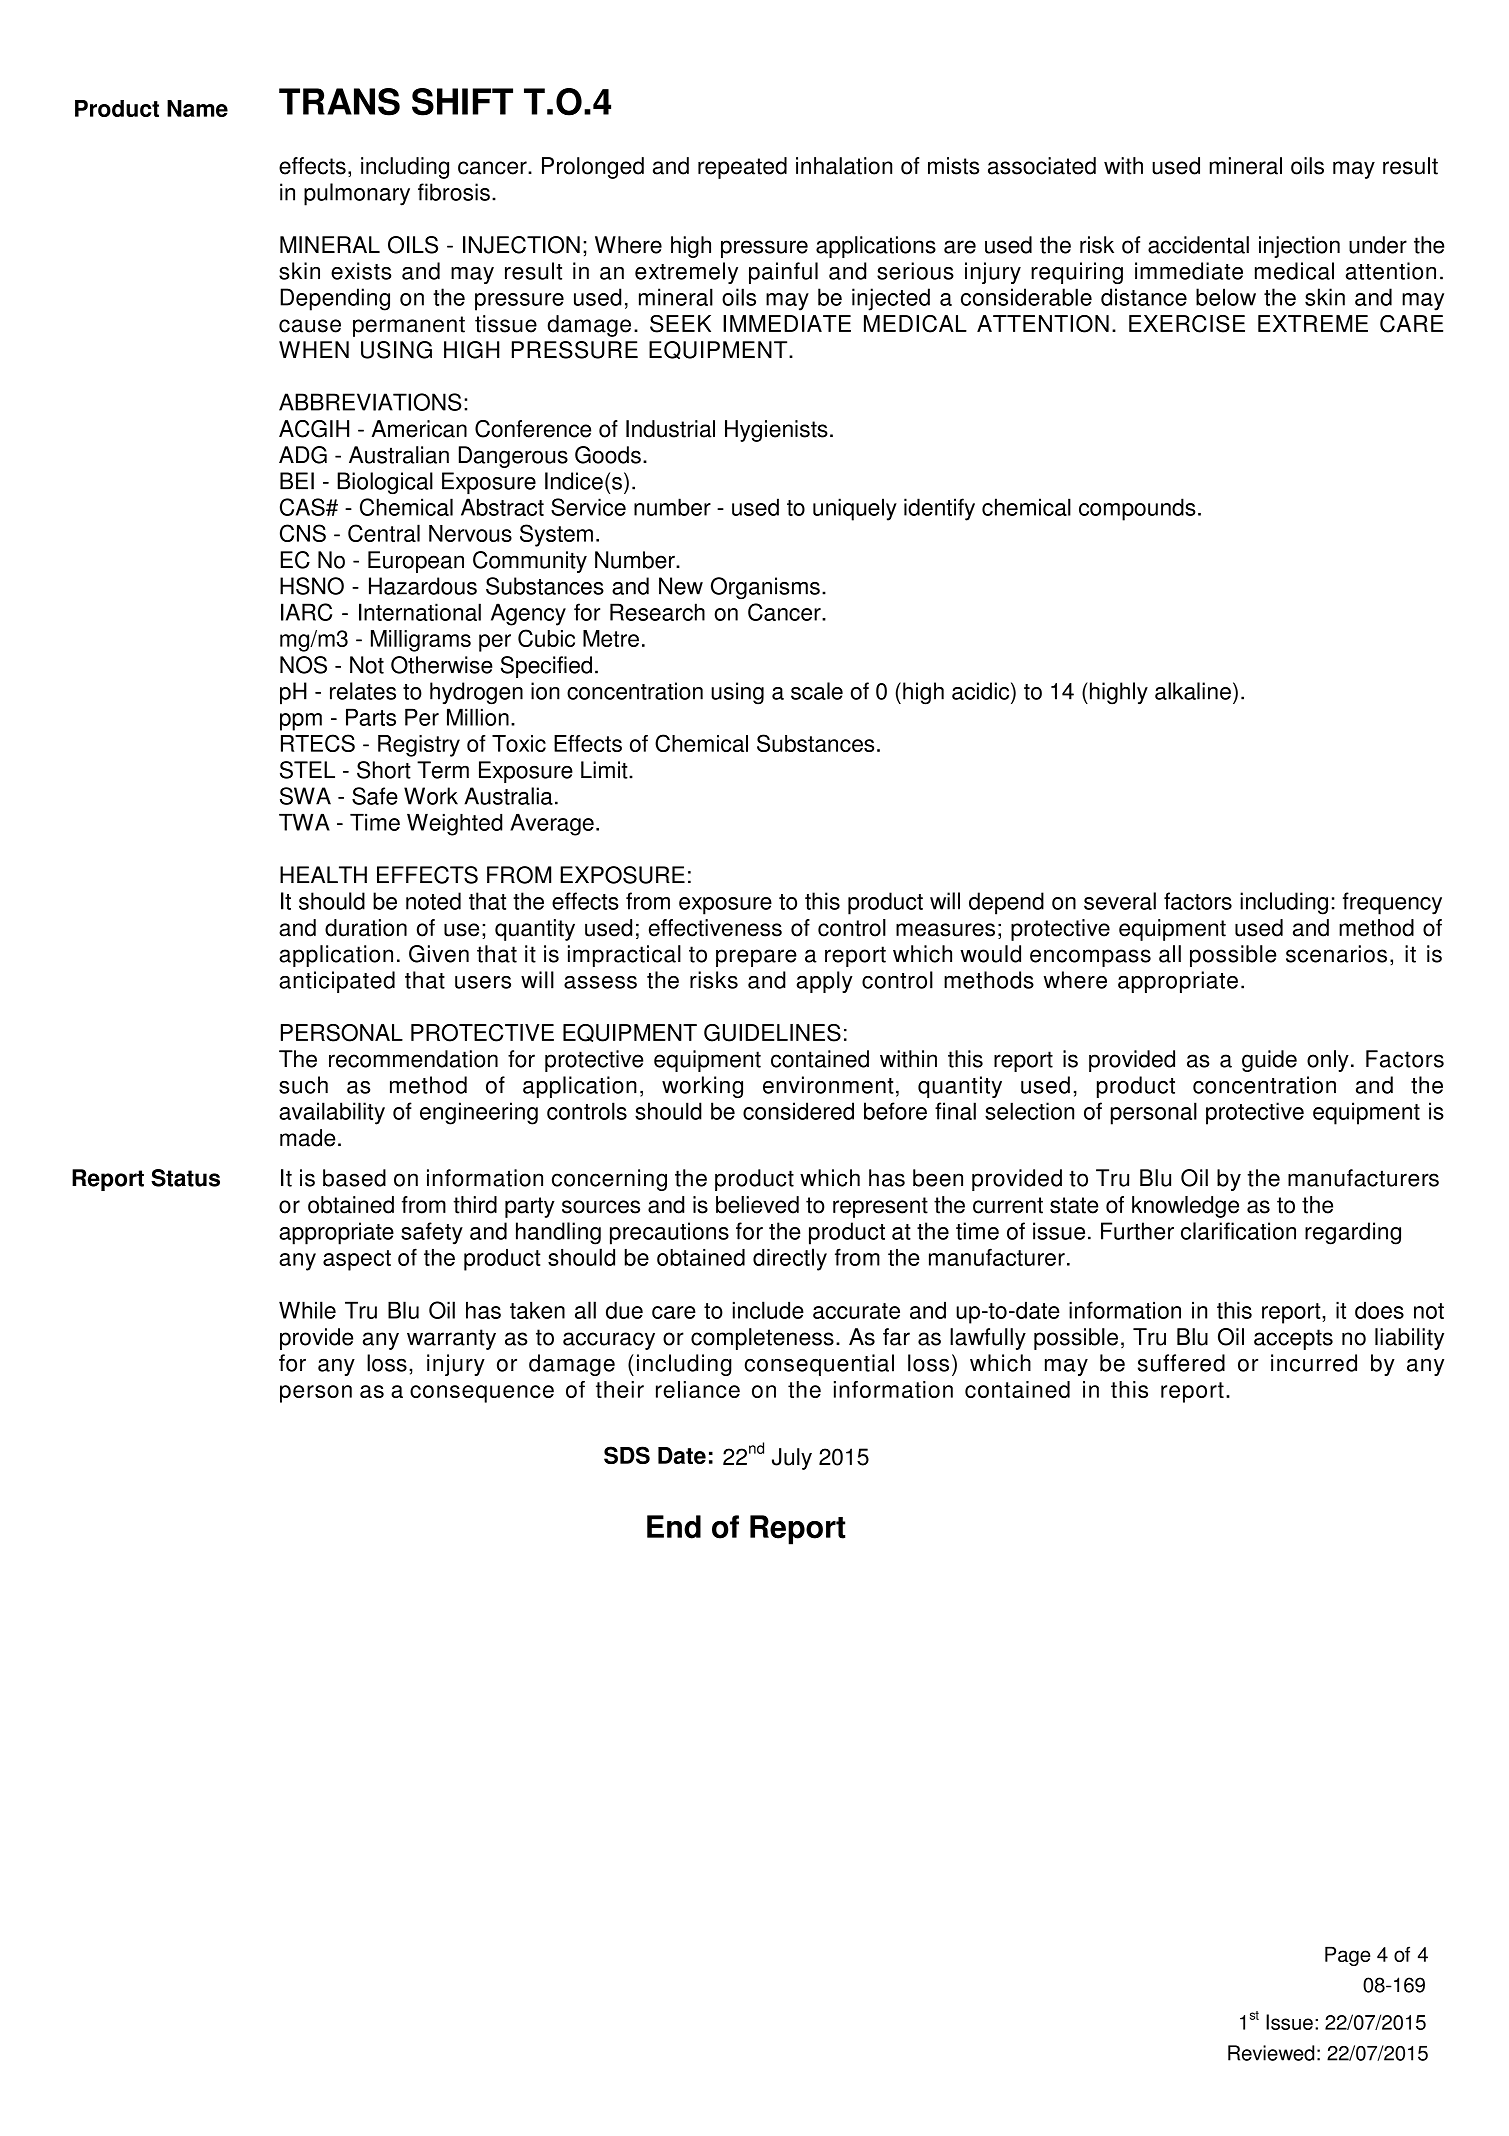 The width and height of the screenshot is (1509, 2136). I want to click on While, so click(307, 1310).
